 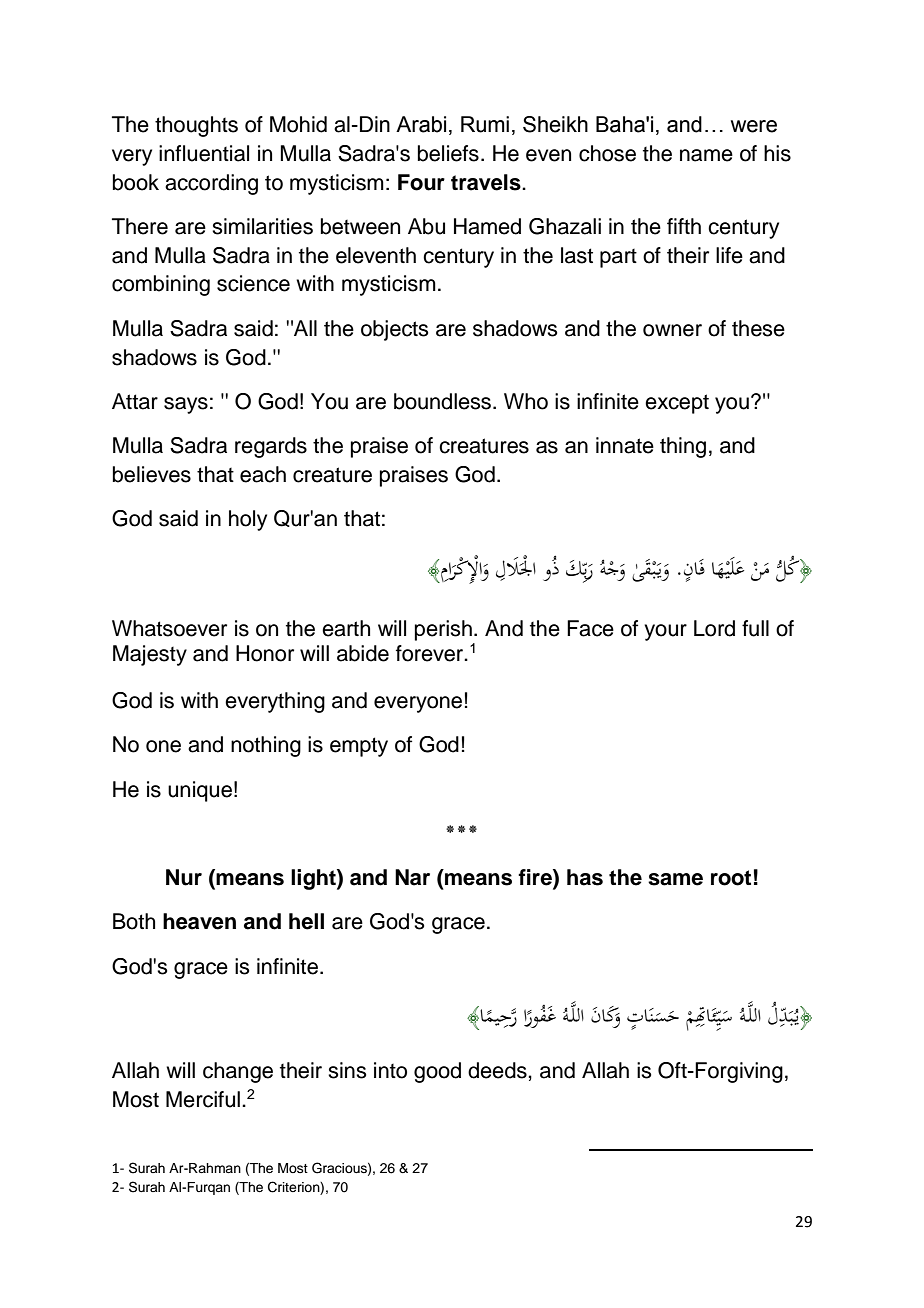 I want to click on your, so click(x=665, y=632).
